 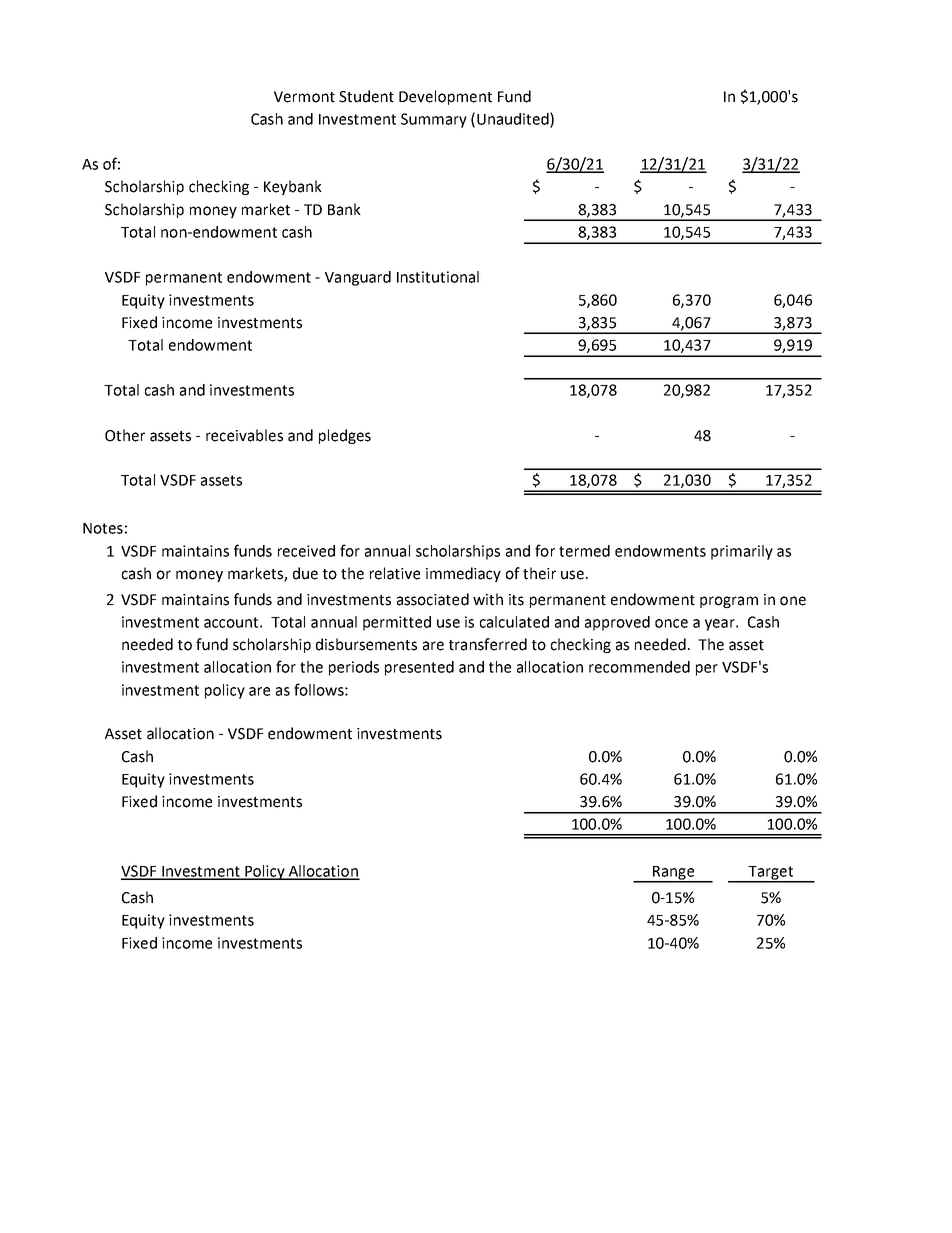 I want to click on due, so click(x=305, y=573).
